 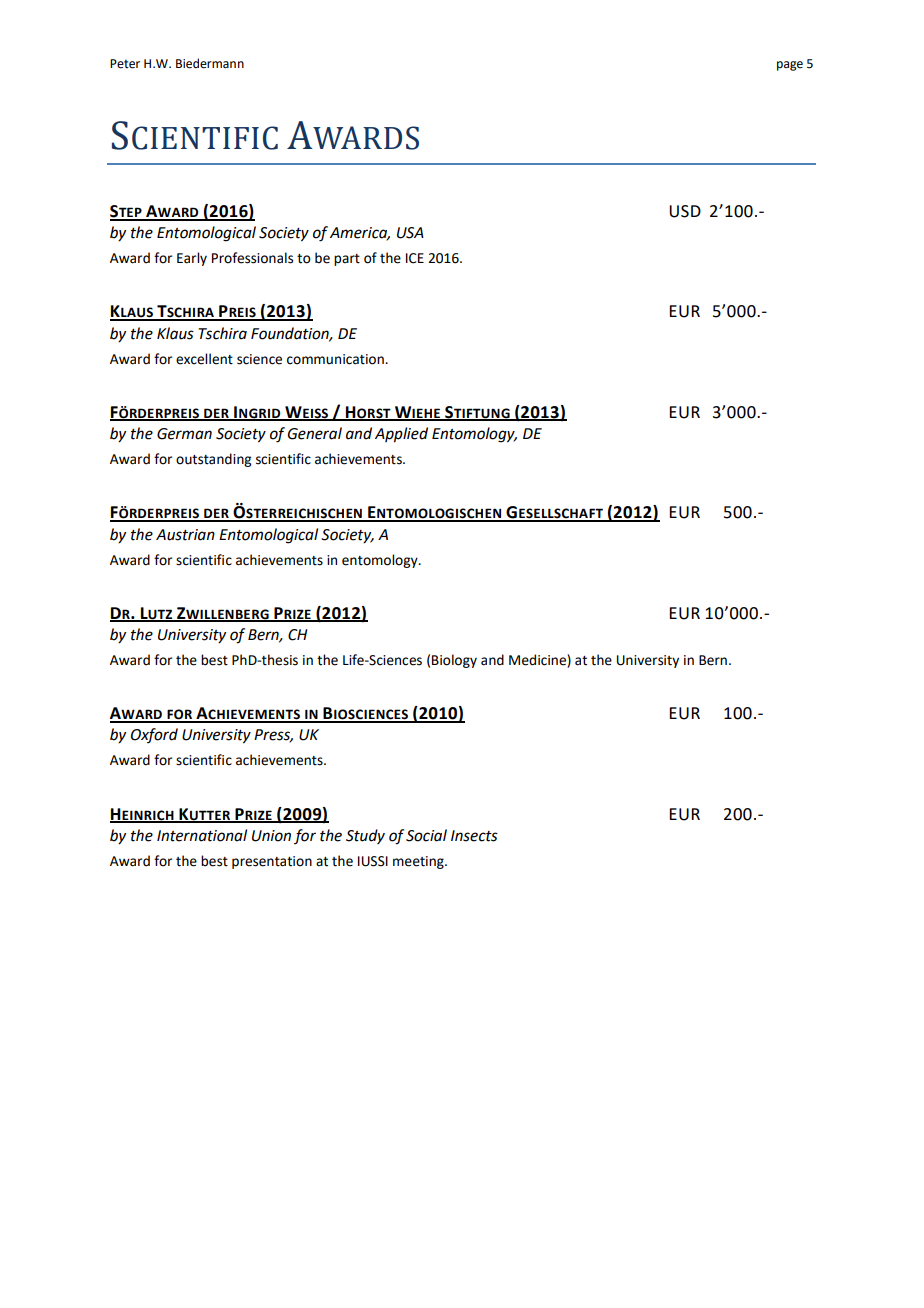 I want to click on Biology, so click(x=454, y=661).
